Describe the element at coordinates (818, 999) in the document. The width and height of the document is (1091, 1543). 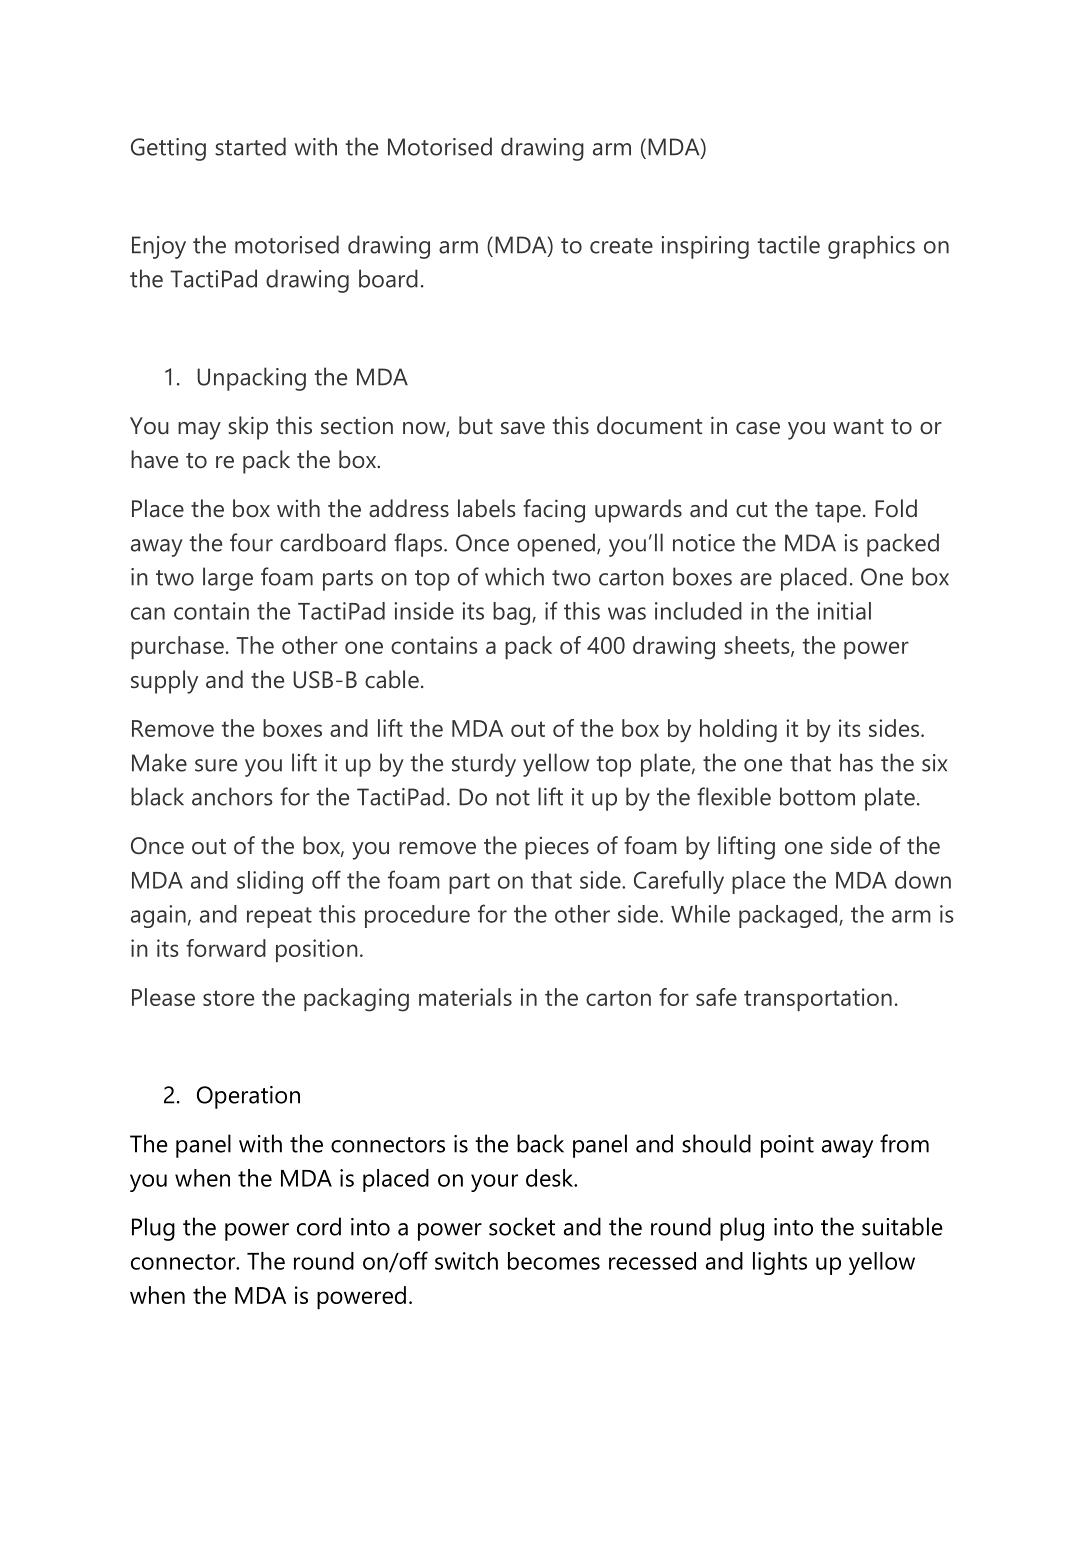
I see `transportation` at that location.
